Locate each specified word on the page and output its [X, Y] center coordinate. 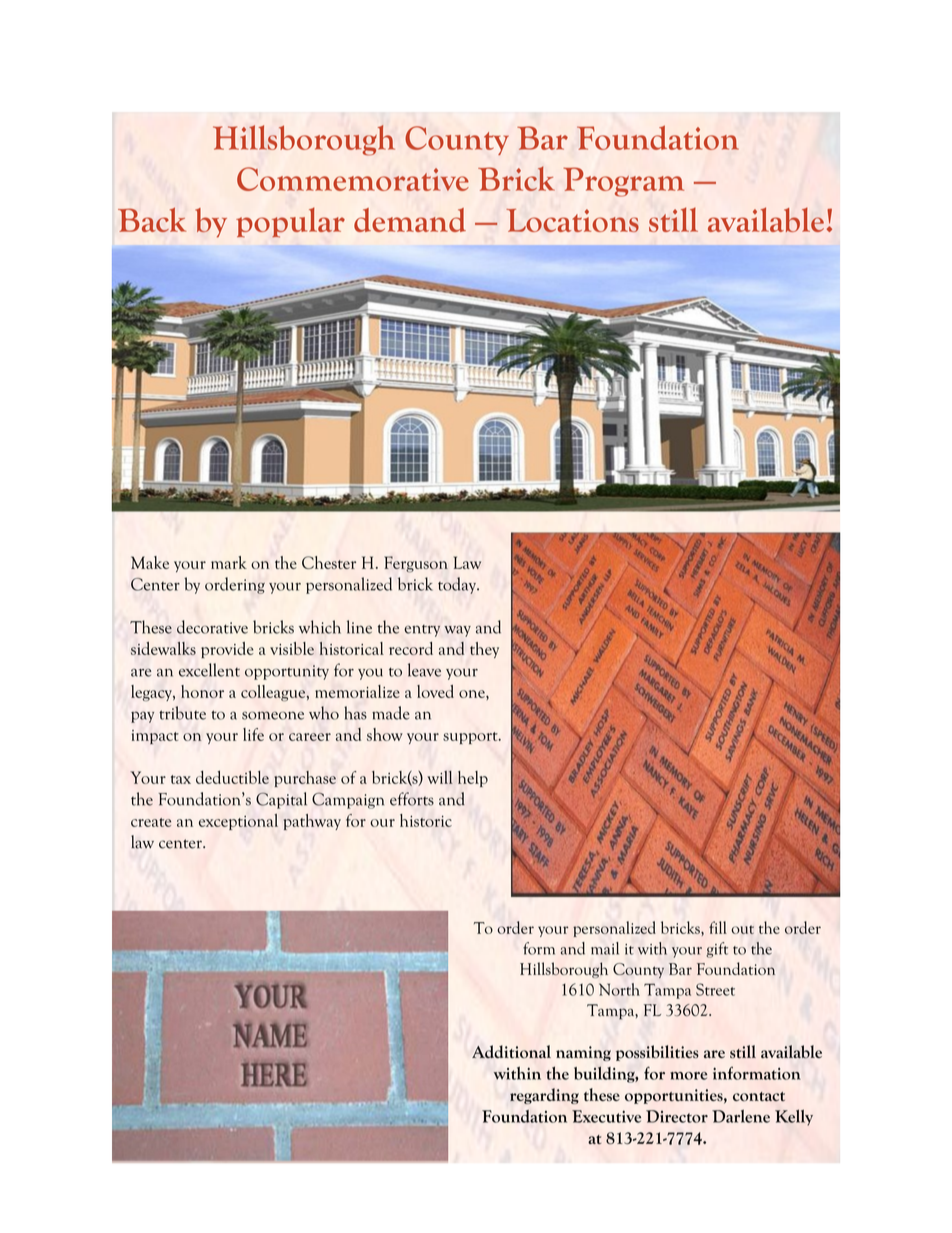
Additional [511, 1052]
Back [152, 219]
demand [410, 220]
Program [623, 182]
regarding [544, 1096]
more [688, 1076]
